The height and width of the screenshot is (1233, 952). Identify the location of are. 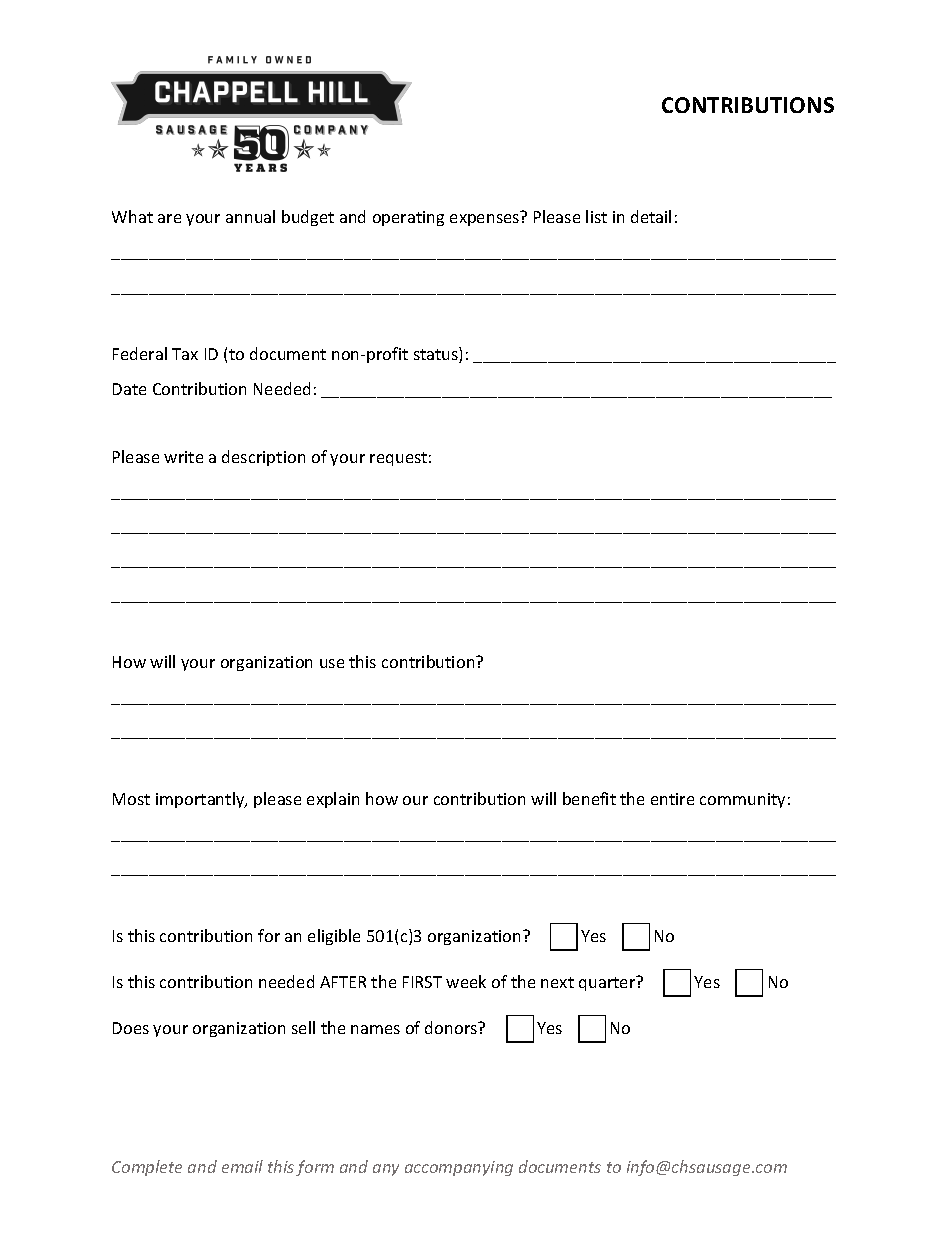
(169, 218).
